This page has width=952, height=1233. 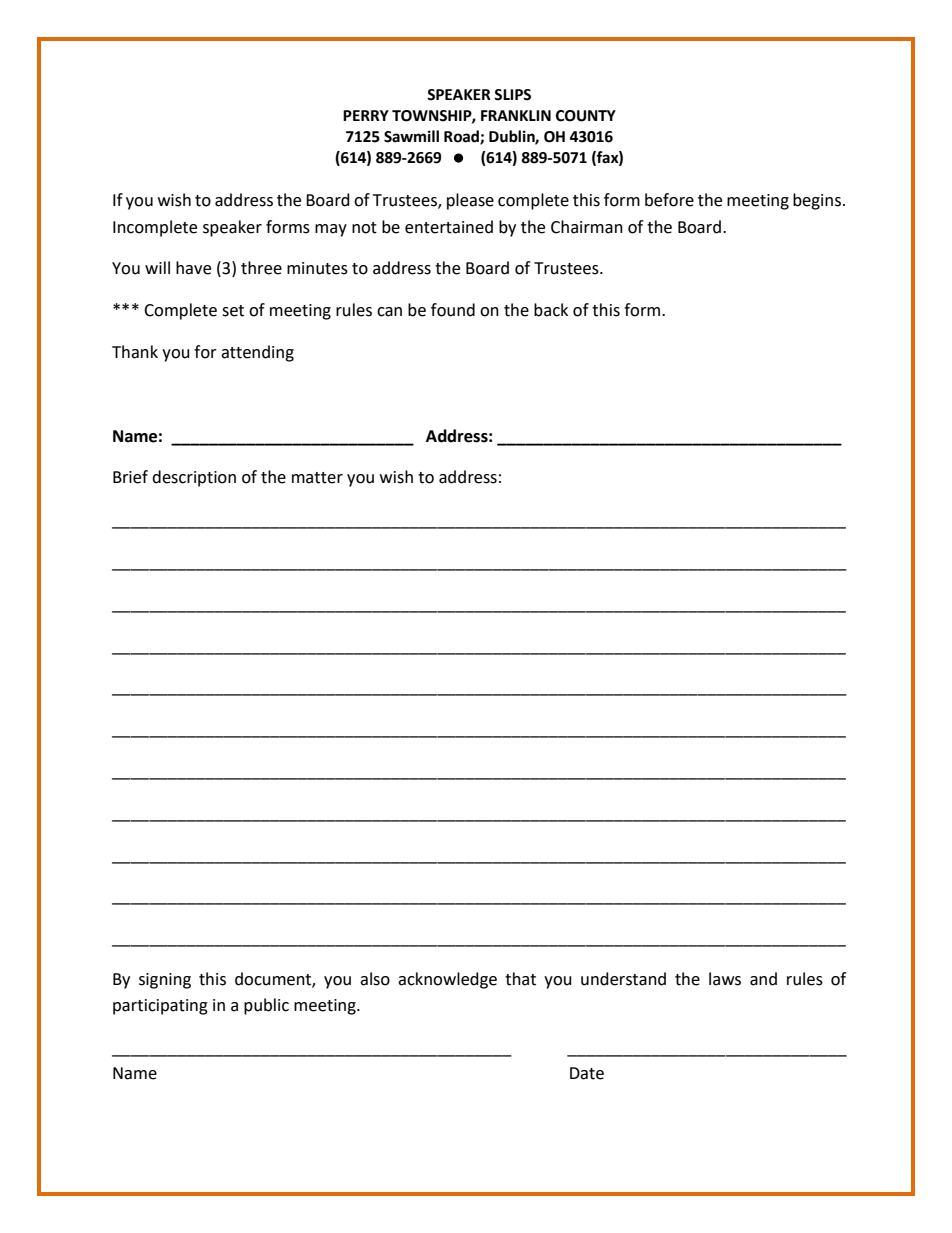 I want to click on description, so click(x=194, y=478).
